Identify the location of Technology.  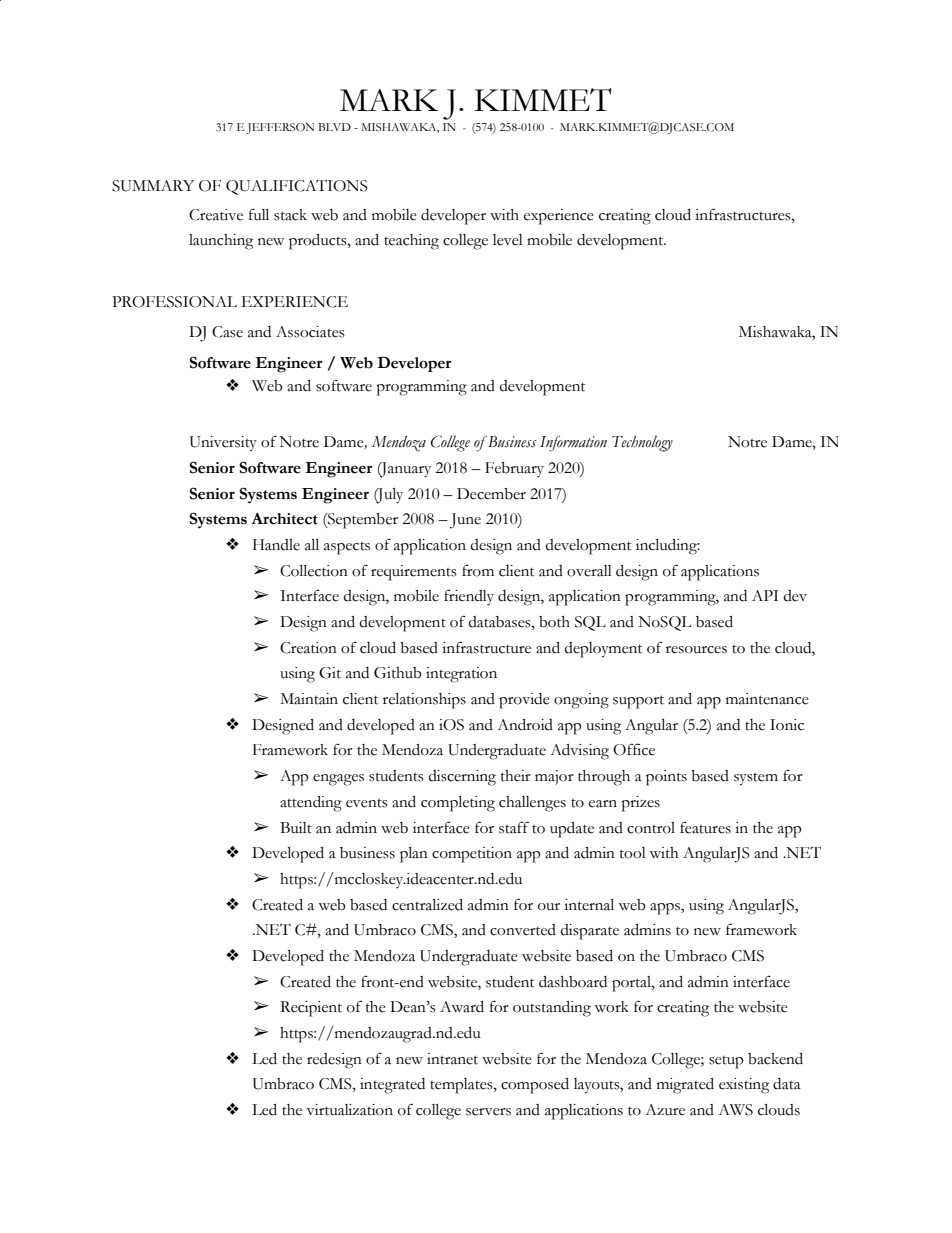
(642, 443).
